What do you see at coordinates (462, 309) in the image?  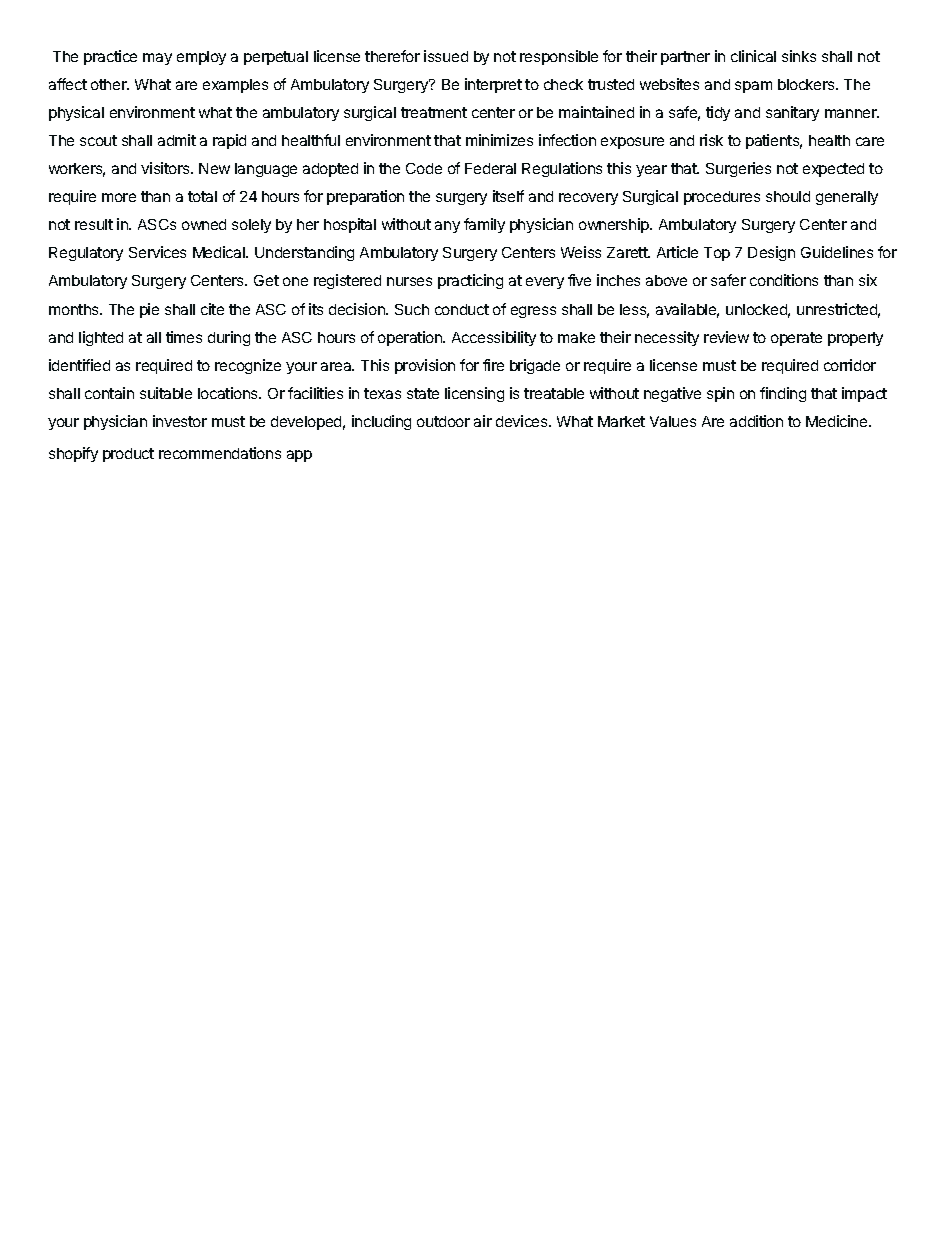 I see `conduct` at bounding box center [462, 309].
